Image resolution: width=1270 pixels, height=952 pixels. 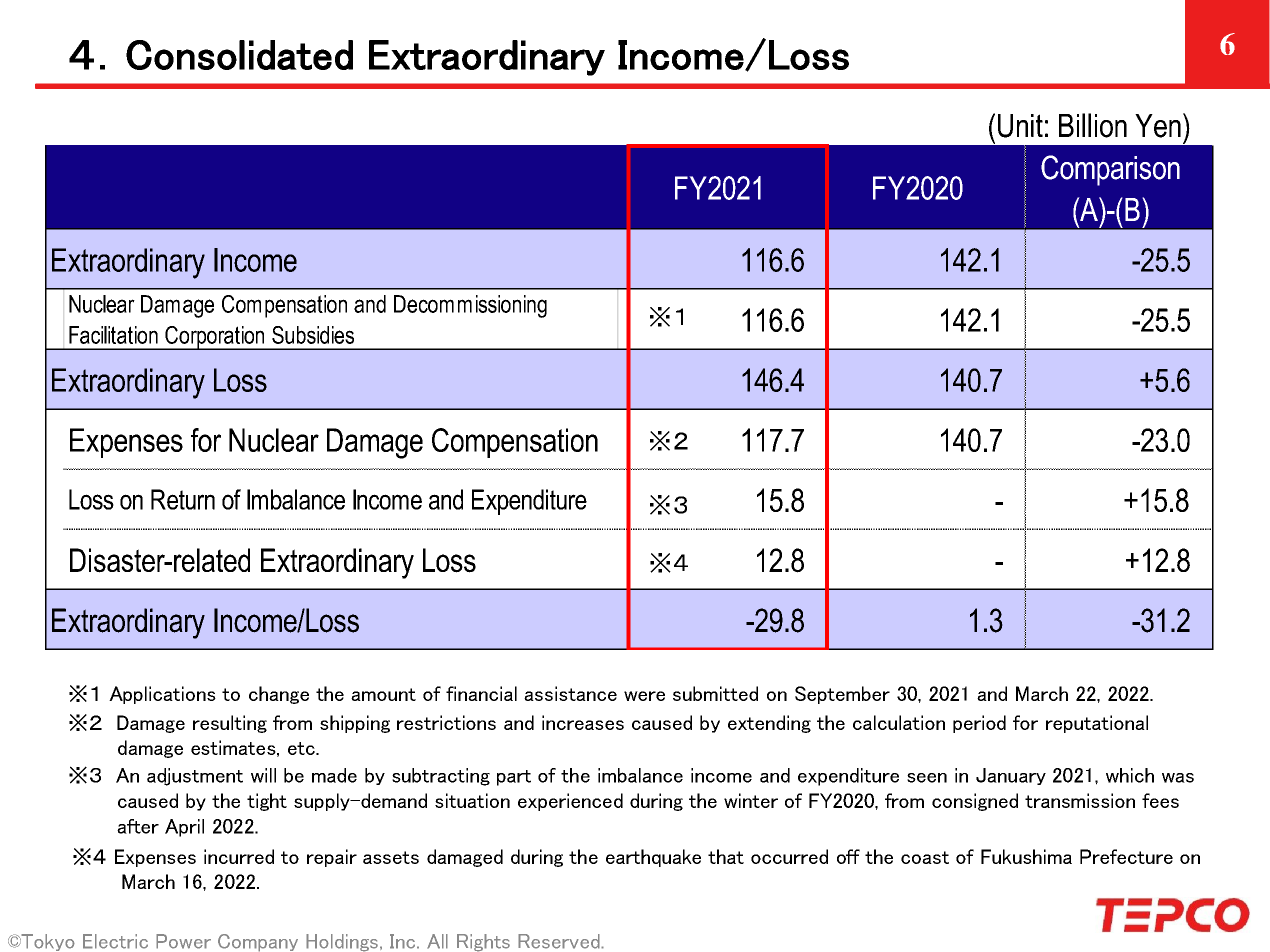 What do you see at coordinates (1097, 724) in the screenshot?
I see `reputational` at bounding box center [1097, 724].
